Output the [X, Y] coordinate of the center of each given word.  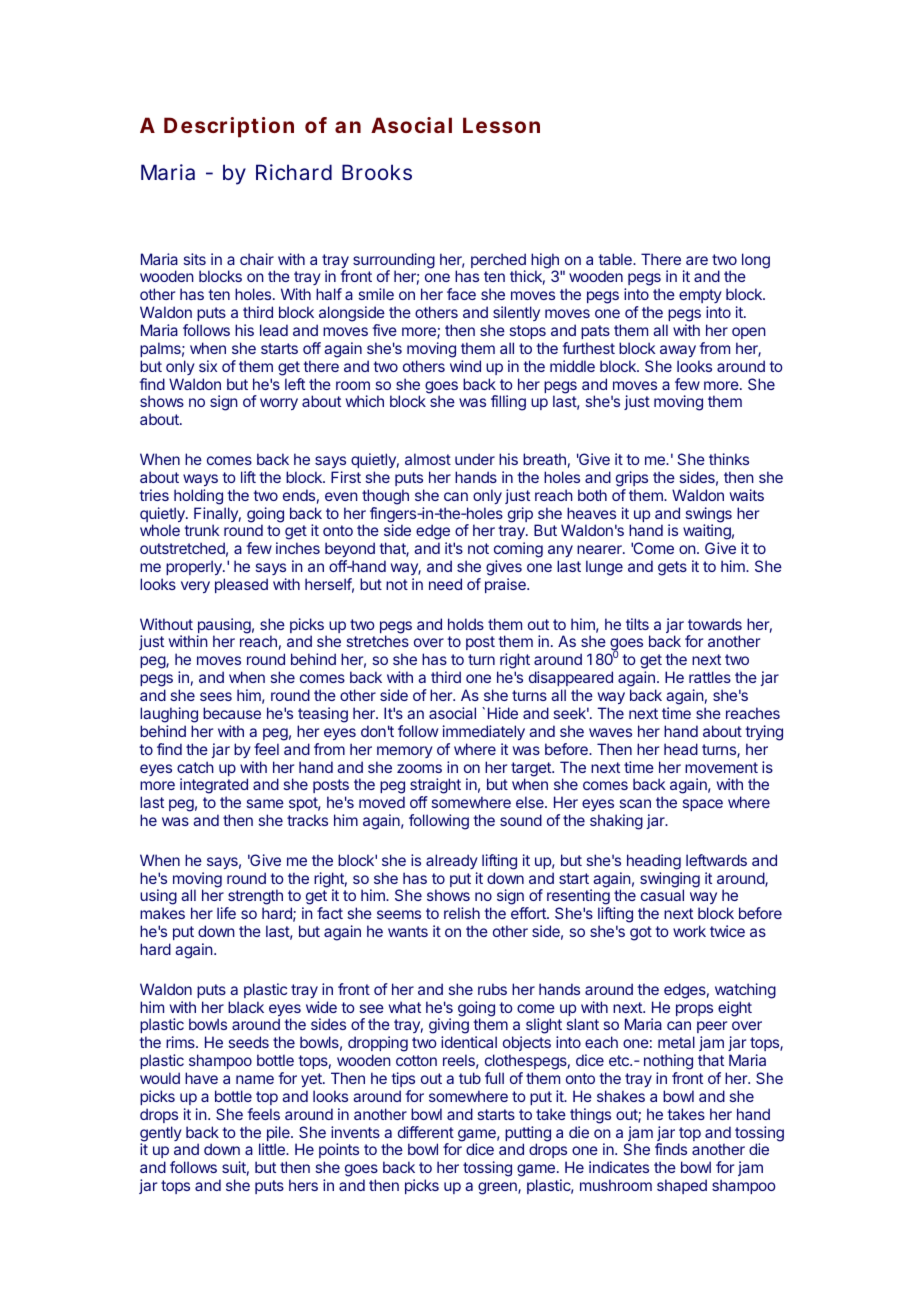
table [616, 259]
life [226, 913]
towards [715, 624]
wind [465, 366]
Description [229, 127]
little [273, 1149]
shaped [682, 1186]
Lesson [501, 125]
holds [466, 624]
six [208, 366]
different [426, 1132]
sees [216, 696]
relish [462, 913]
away [678, 351]
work [689, 931]
